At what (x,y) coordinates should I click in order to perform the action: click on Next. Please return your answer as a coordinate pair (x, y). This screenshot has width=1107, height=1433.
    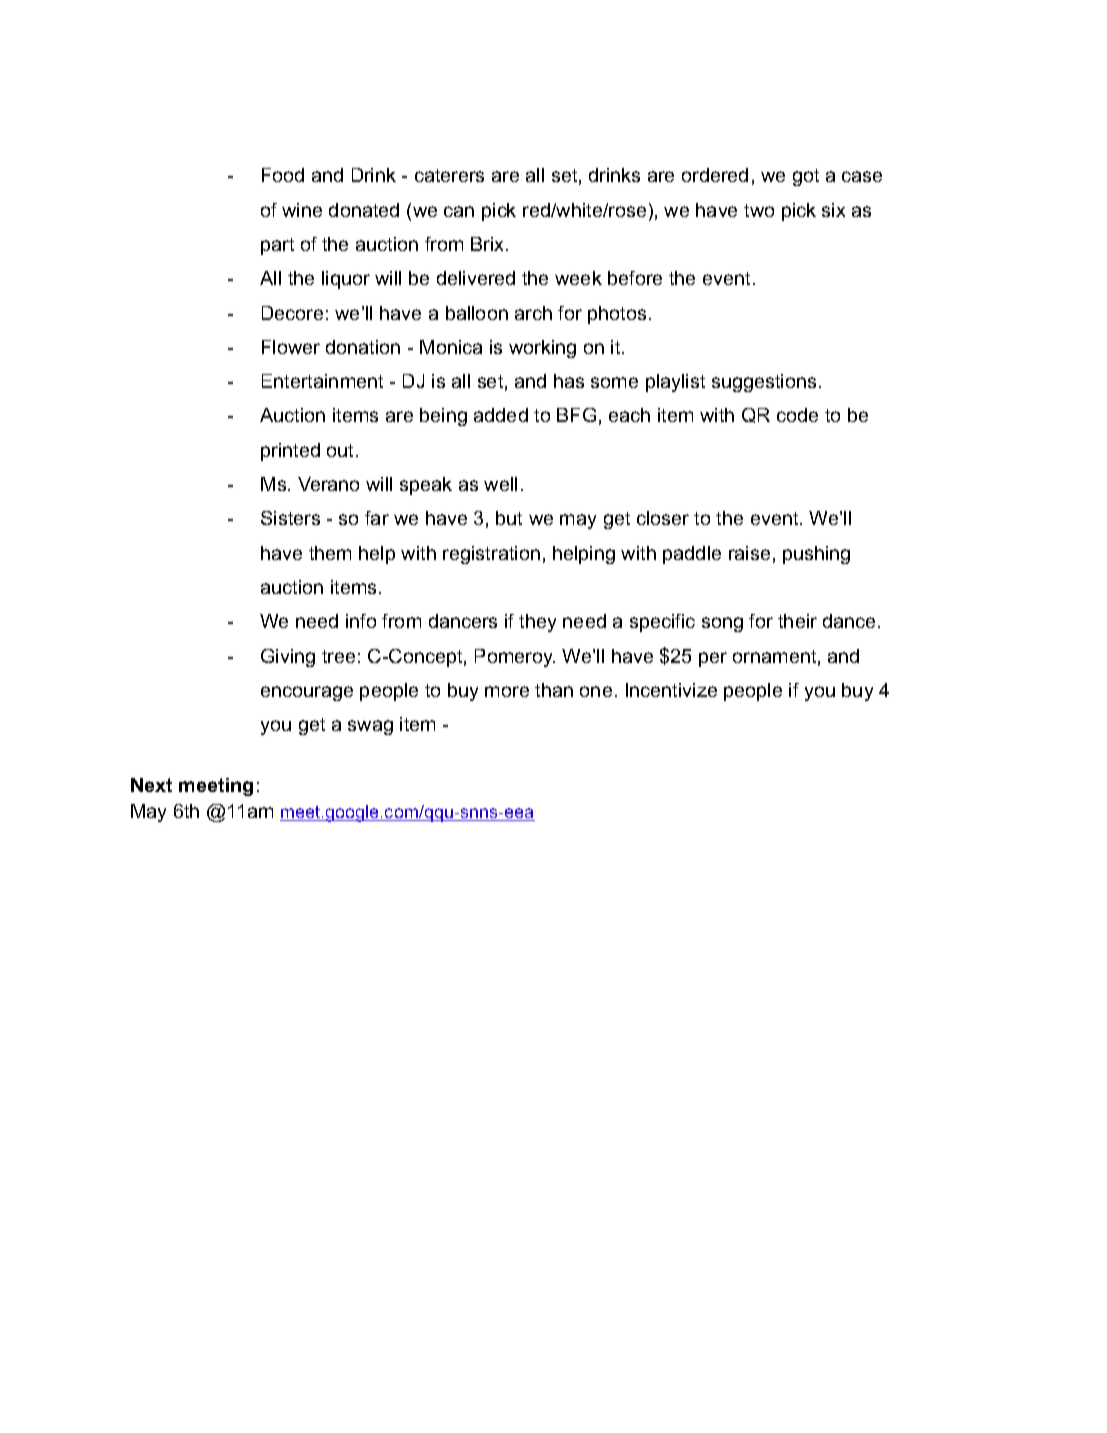
    Looking at the image, I should click on (151, 785).
